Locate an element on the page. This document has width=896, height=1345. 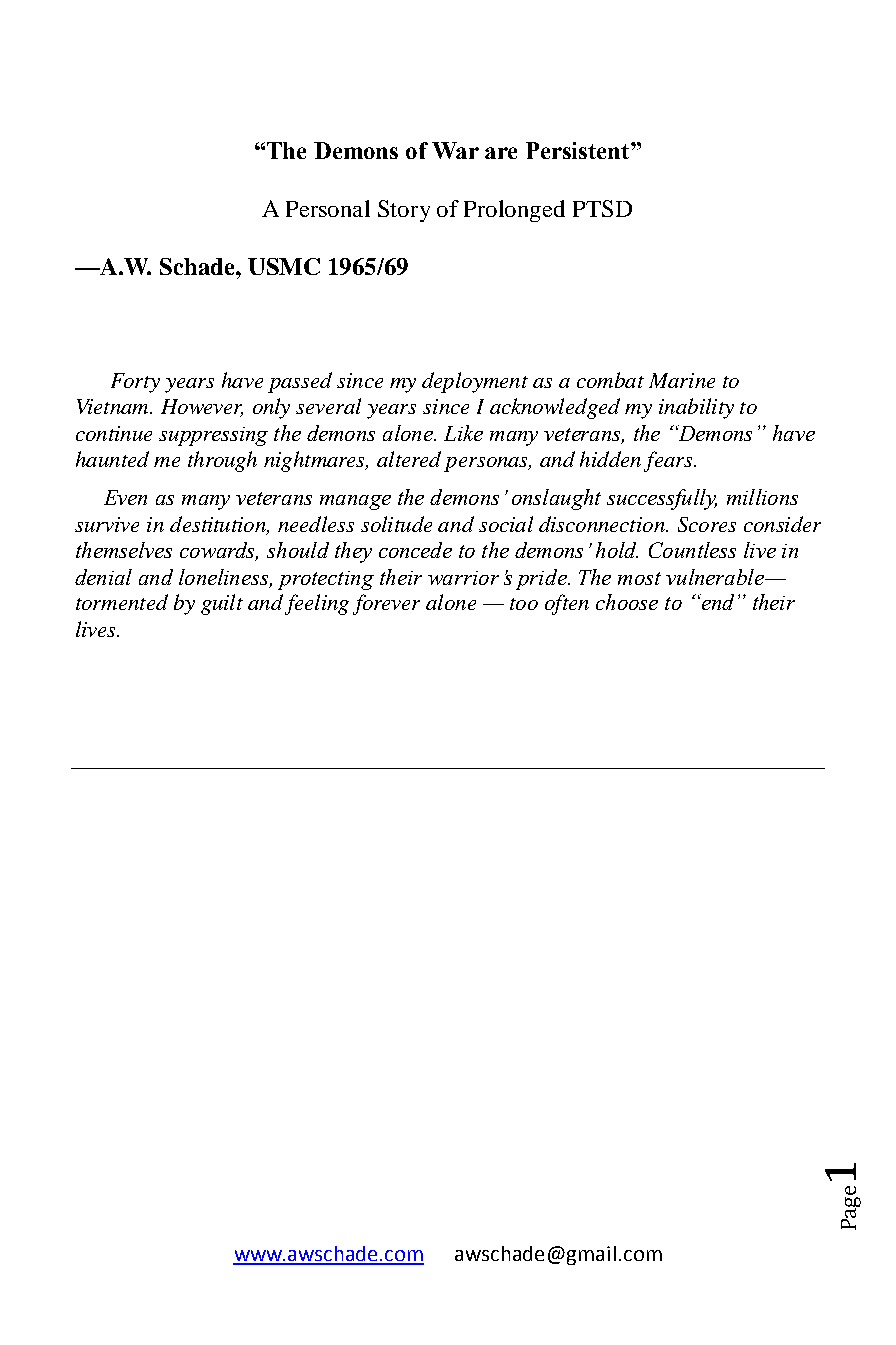
Persistent is located at coordinates (579, 150).
